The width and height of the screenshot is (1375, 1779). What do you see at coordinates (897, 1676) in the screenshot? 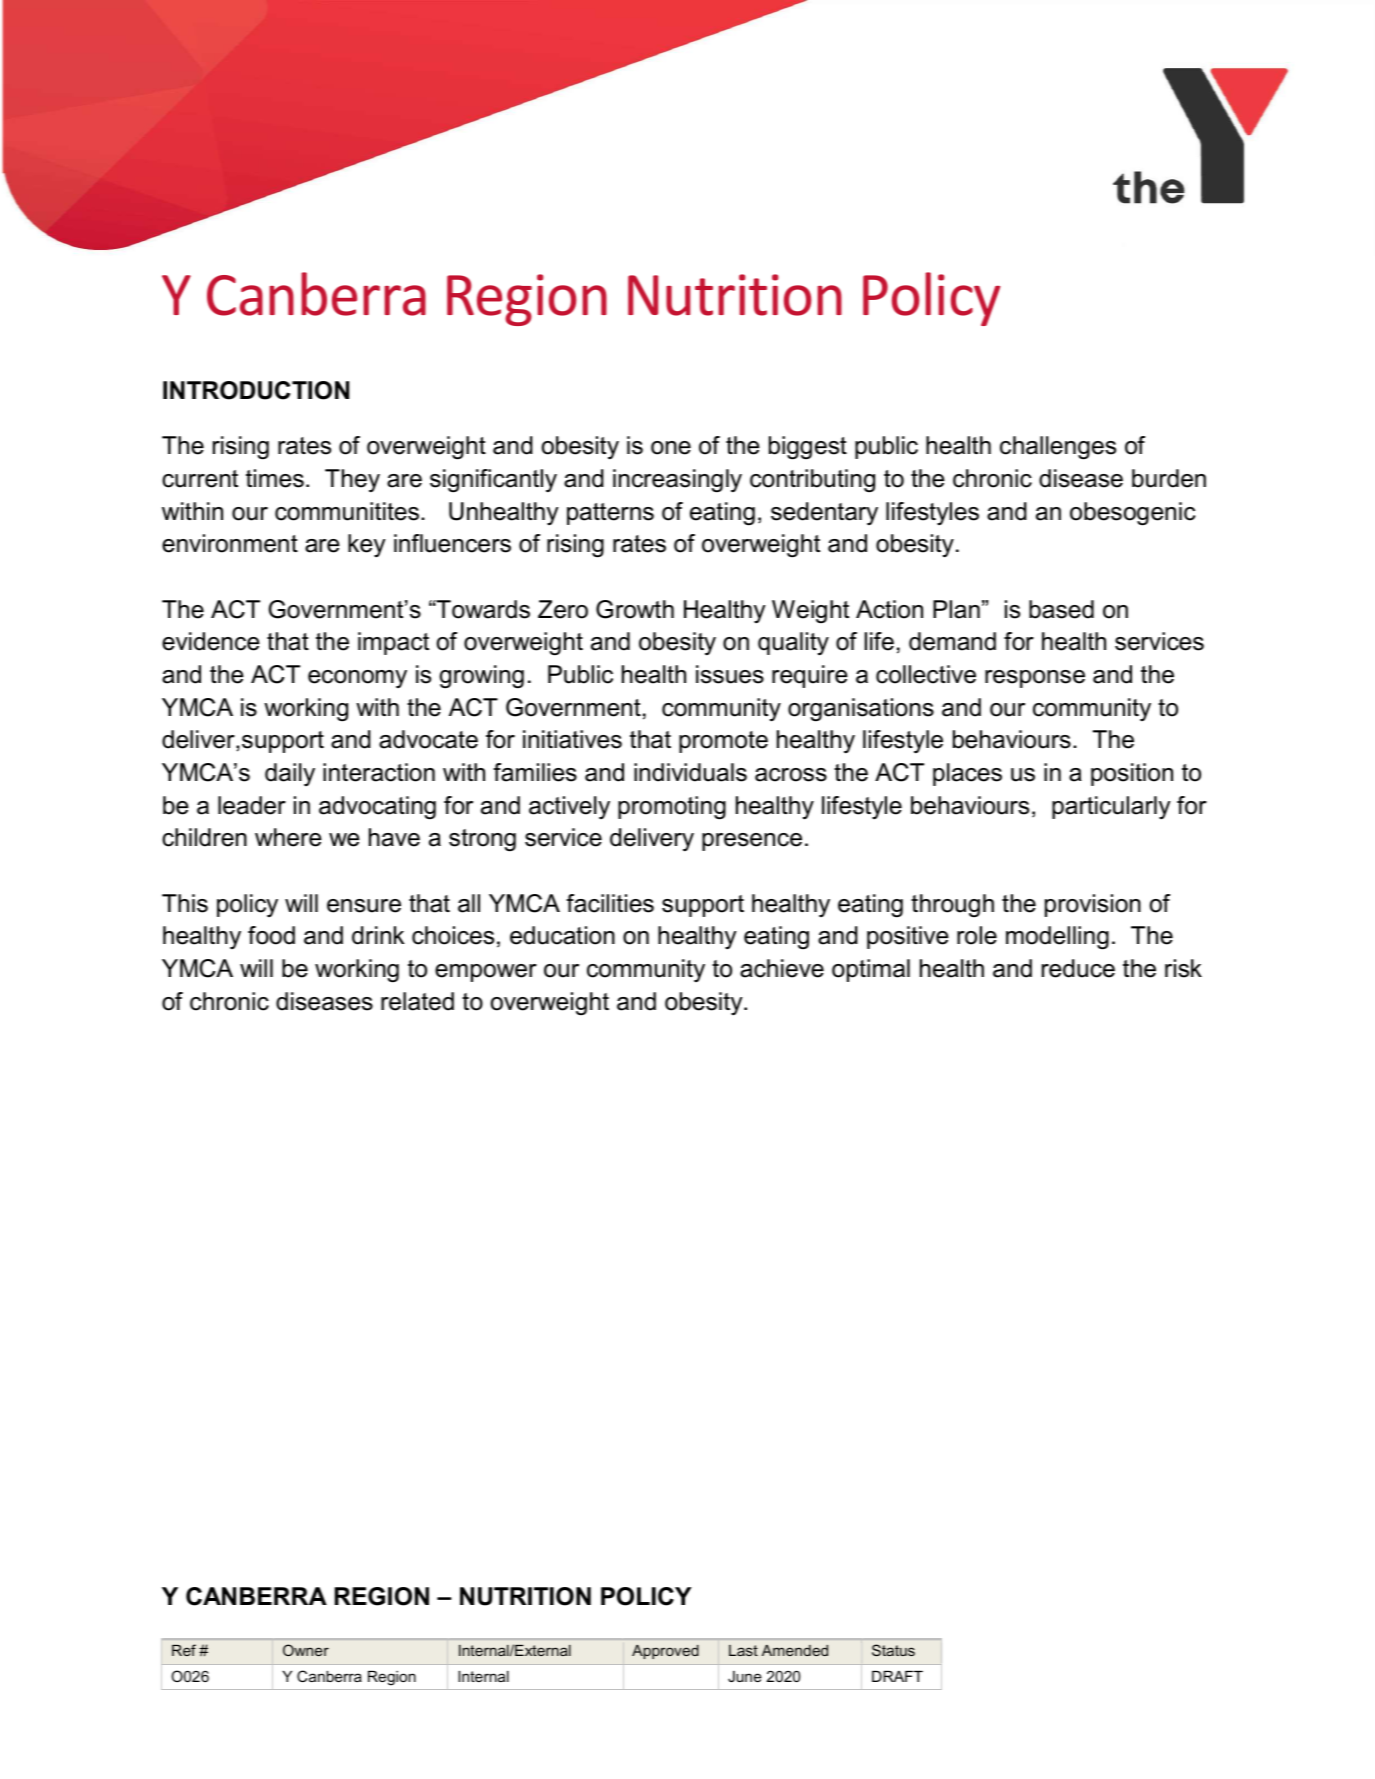
I see `DRAFT` at bounding box center [897, 1676].
